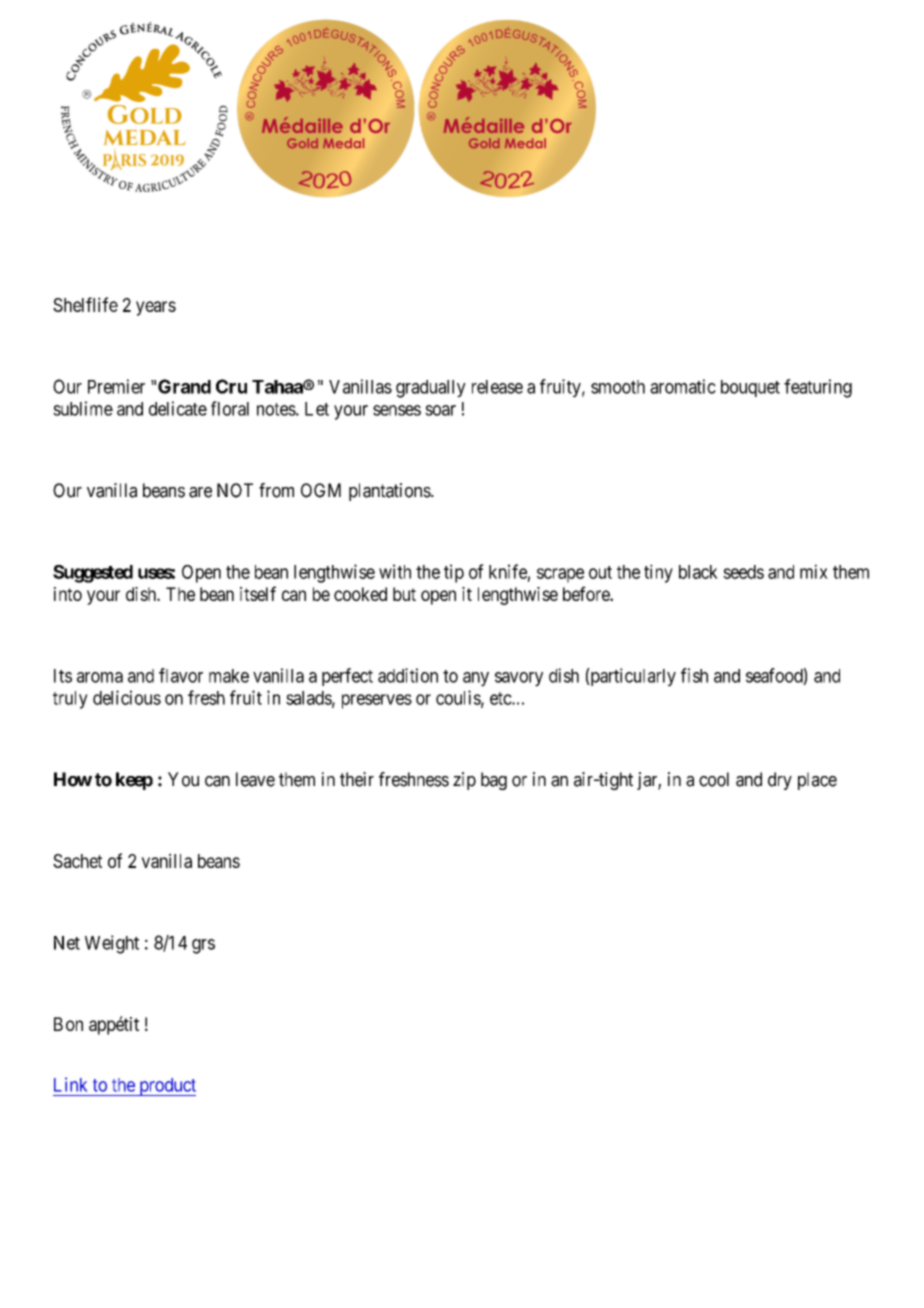 This page has height=1308, width=924. I want to click on any, so click(476, 679).
